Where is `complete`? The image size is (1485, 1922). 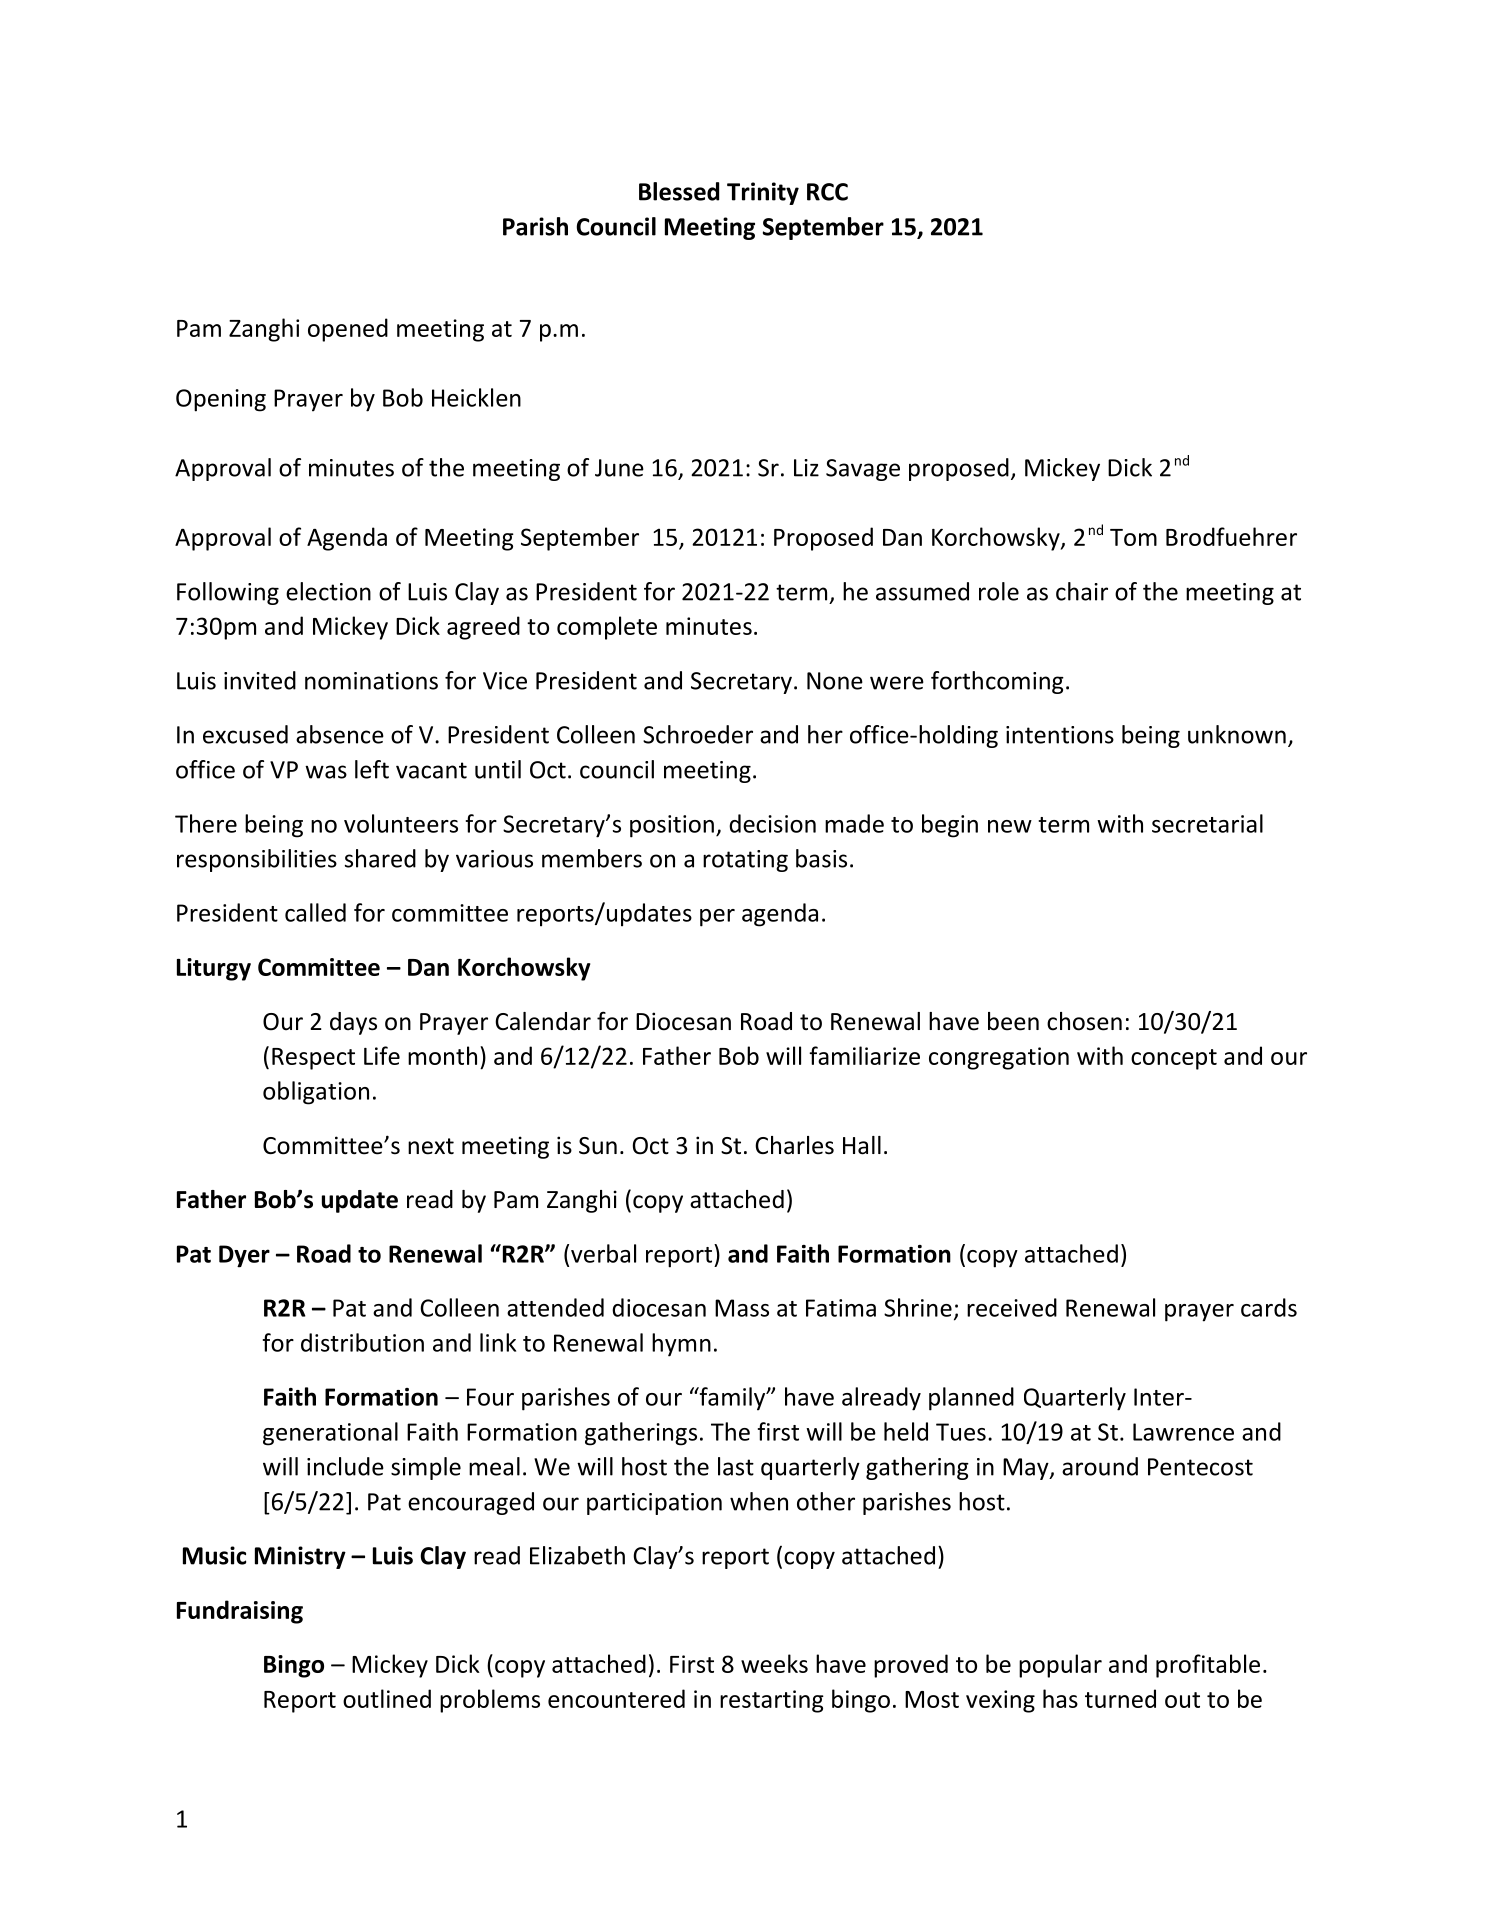
complete is located at coordinates (607, 628).
